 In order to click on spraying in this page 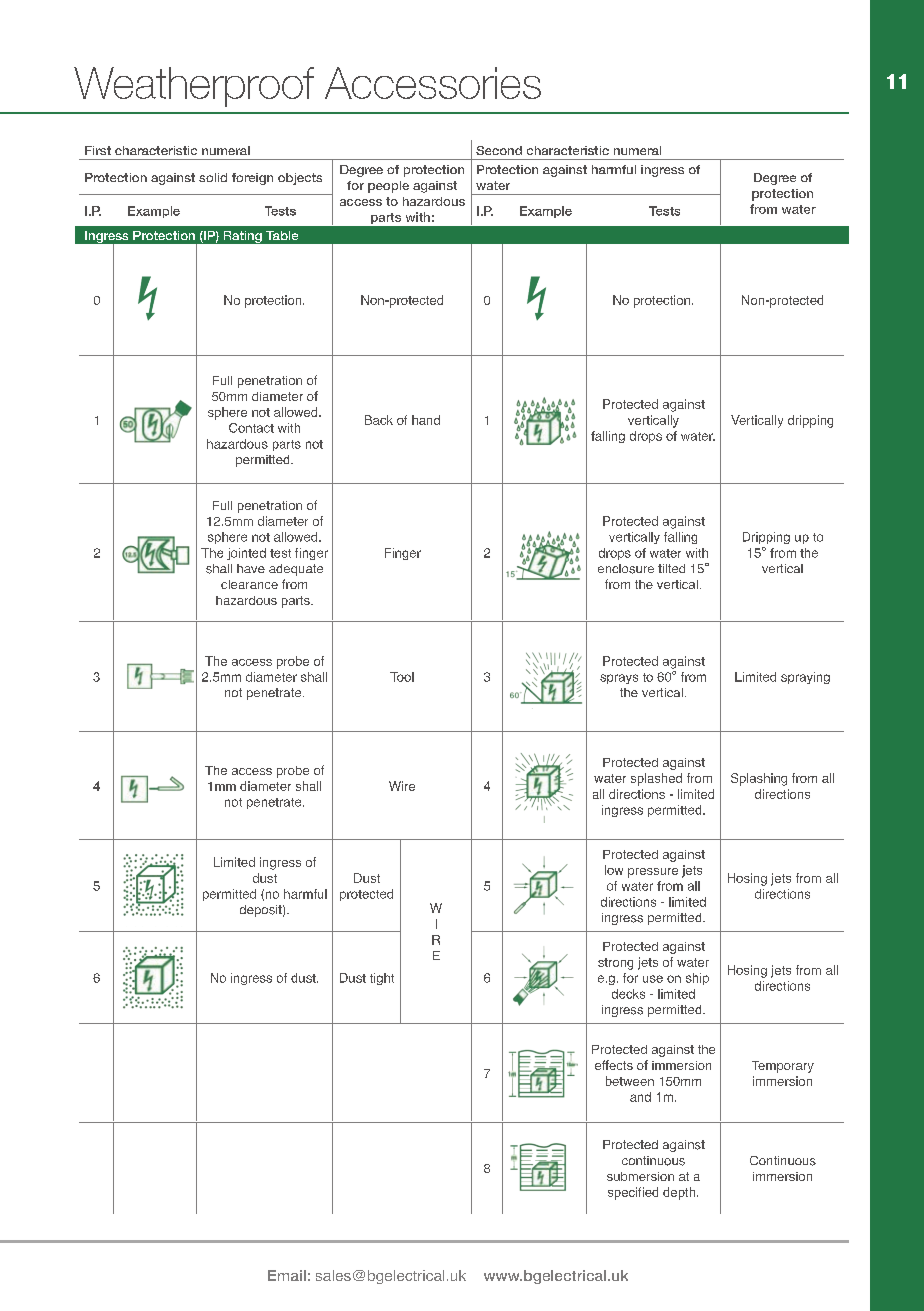, I will do `click(805, 678)`.
